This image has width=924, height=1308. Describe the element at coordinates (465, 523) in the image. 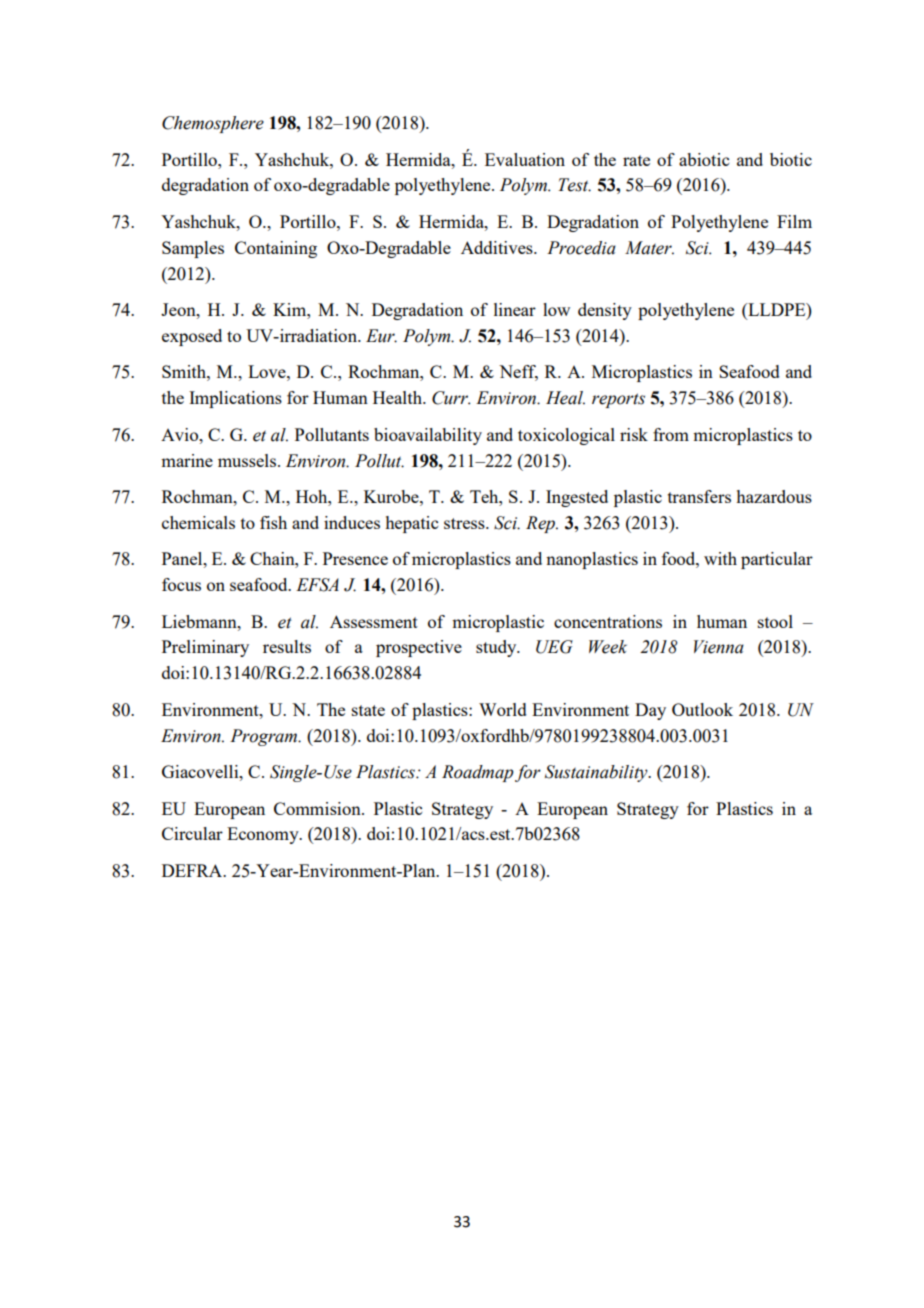

I see `stress` at that location.
